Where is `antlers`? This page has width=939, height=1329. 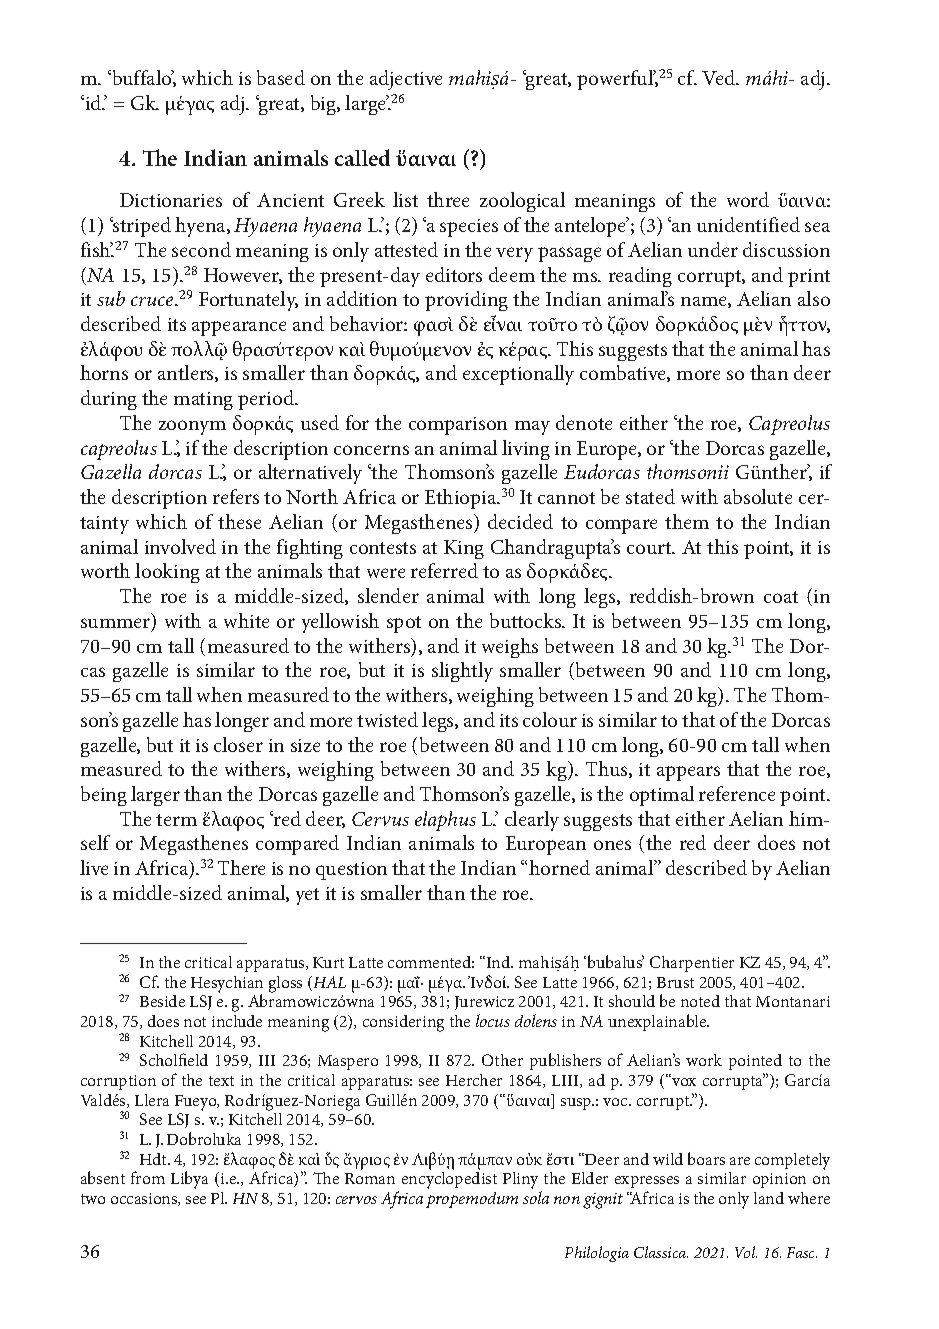
antlers is located at coordinates (187, 373).
